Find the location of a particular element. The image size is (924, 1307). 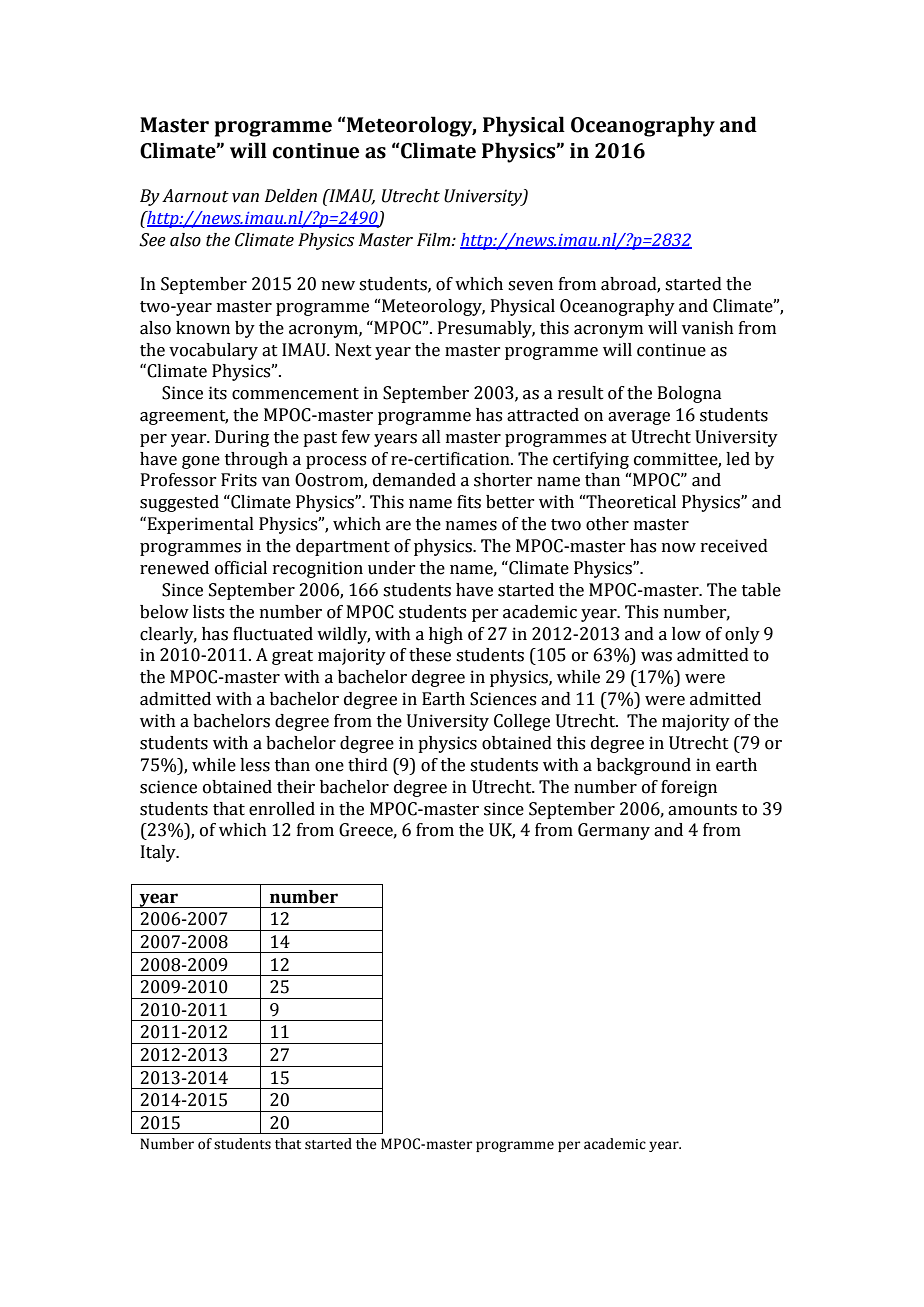

high is located at coordinates (446, 635).
